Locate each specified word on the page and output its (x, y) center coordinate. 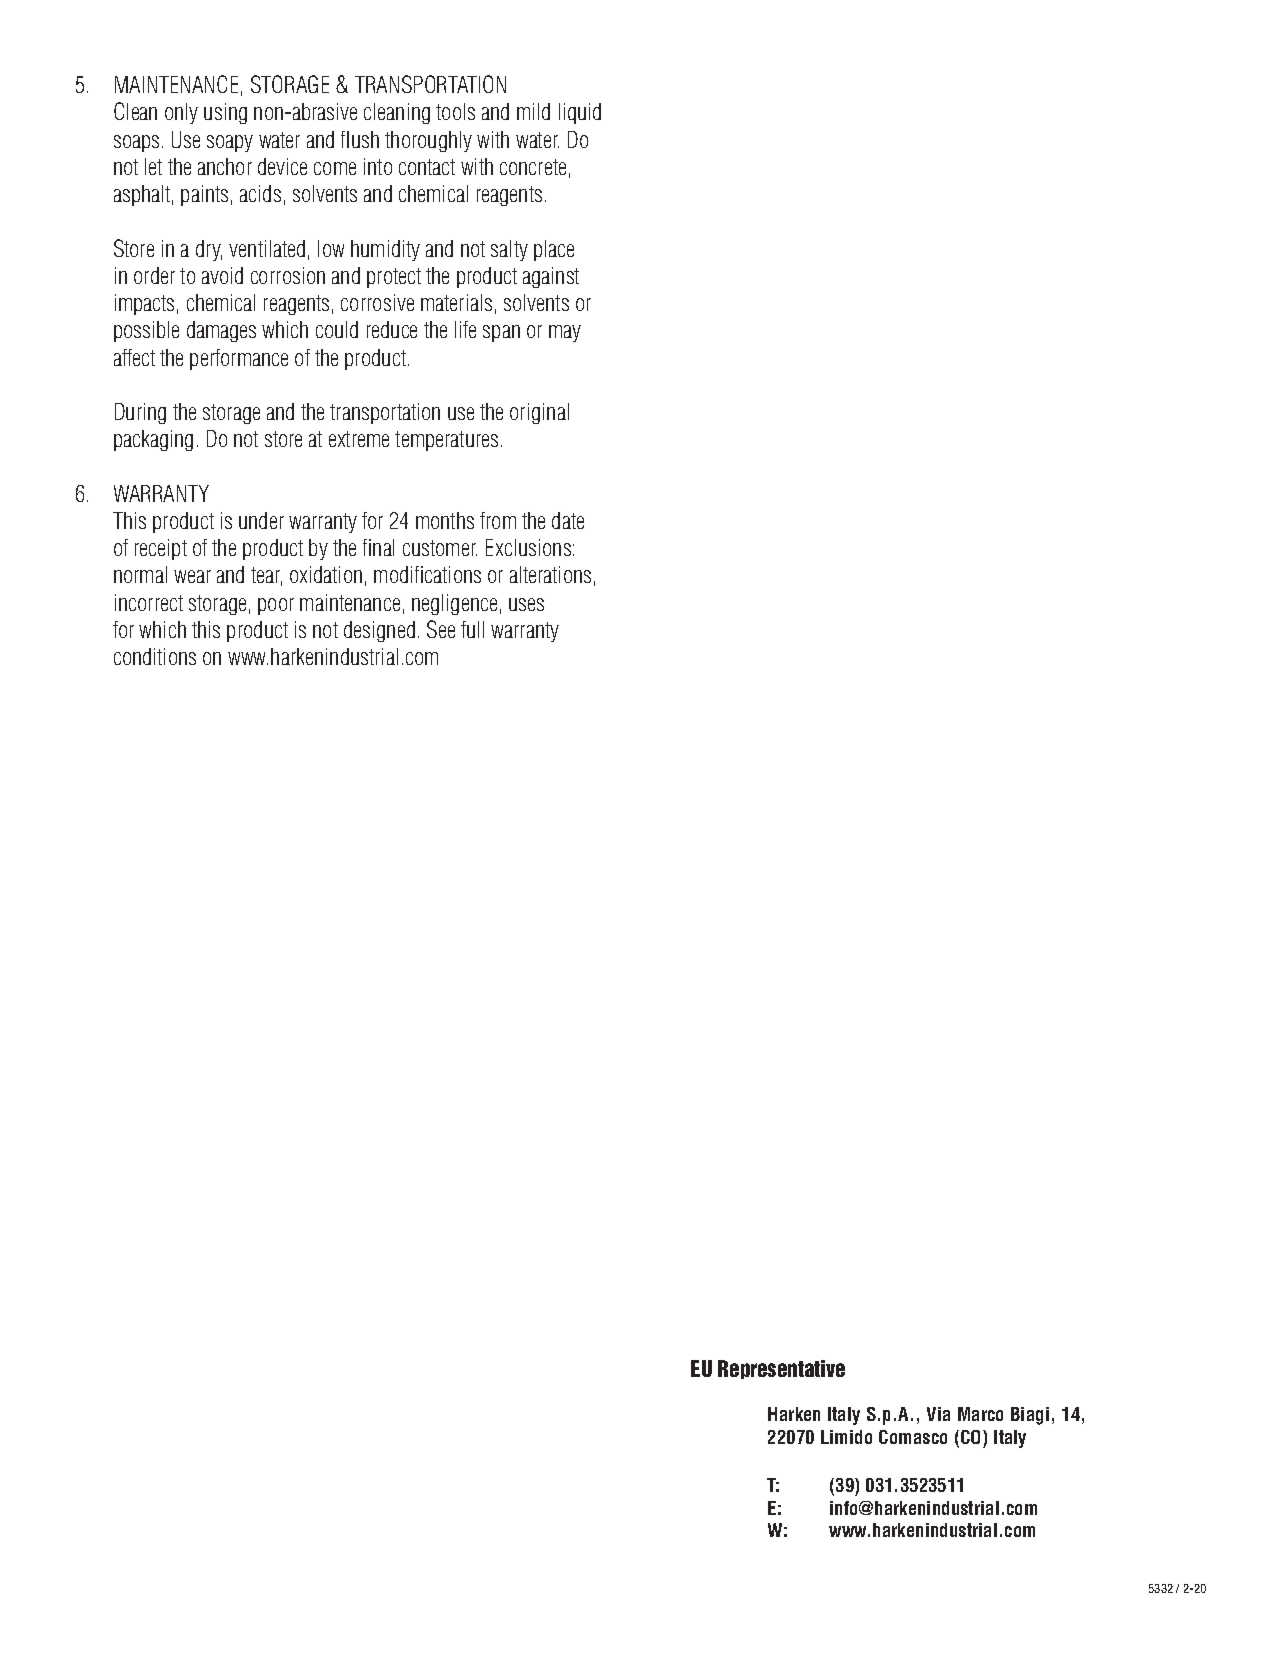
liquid (580, 113)
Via (938, 1414)
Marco (980, 1414)
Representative (781, 1369)
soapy (230, 143)
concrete (533, 167)
